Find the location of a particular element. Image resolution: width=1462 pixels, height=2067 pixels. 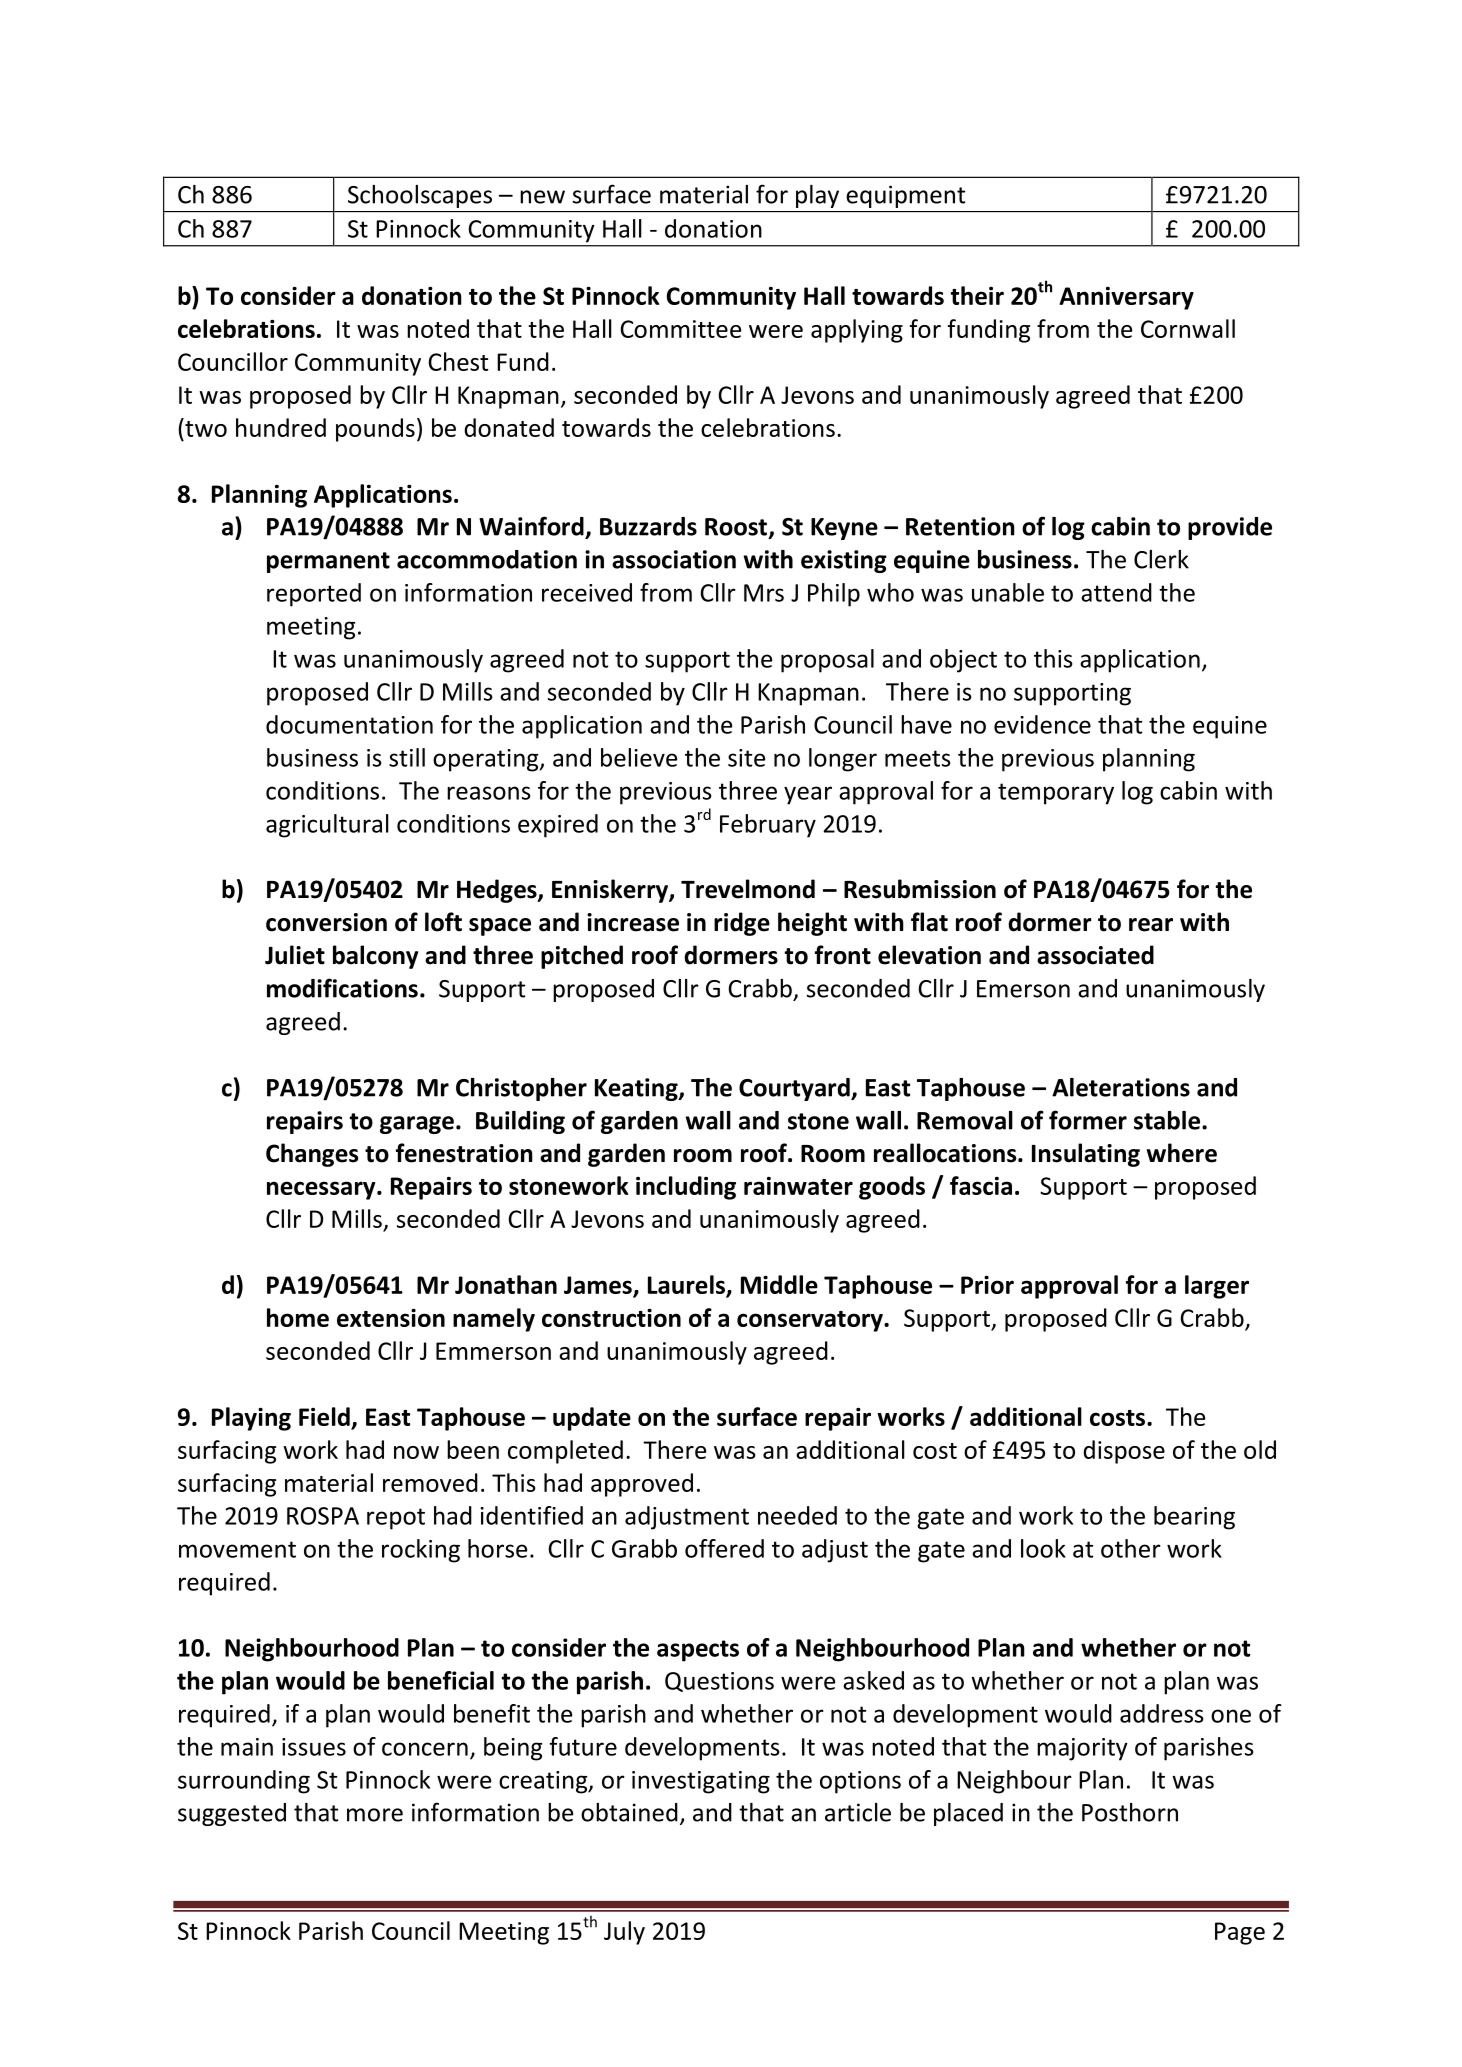

ridge is located at coordinates (742, 924).
